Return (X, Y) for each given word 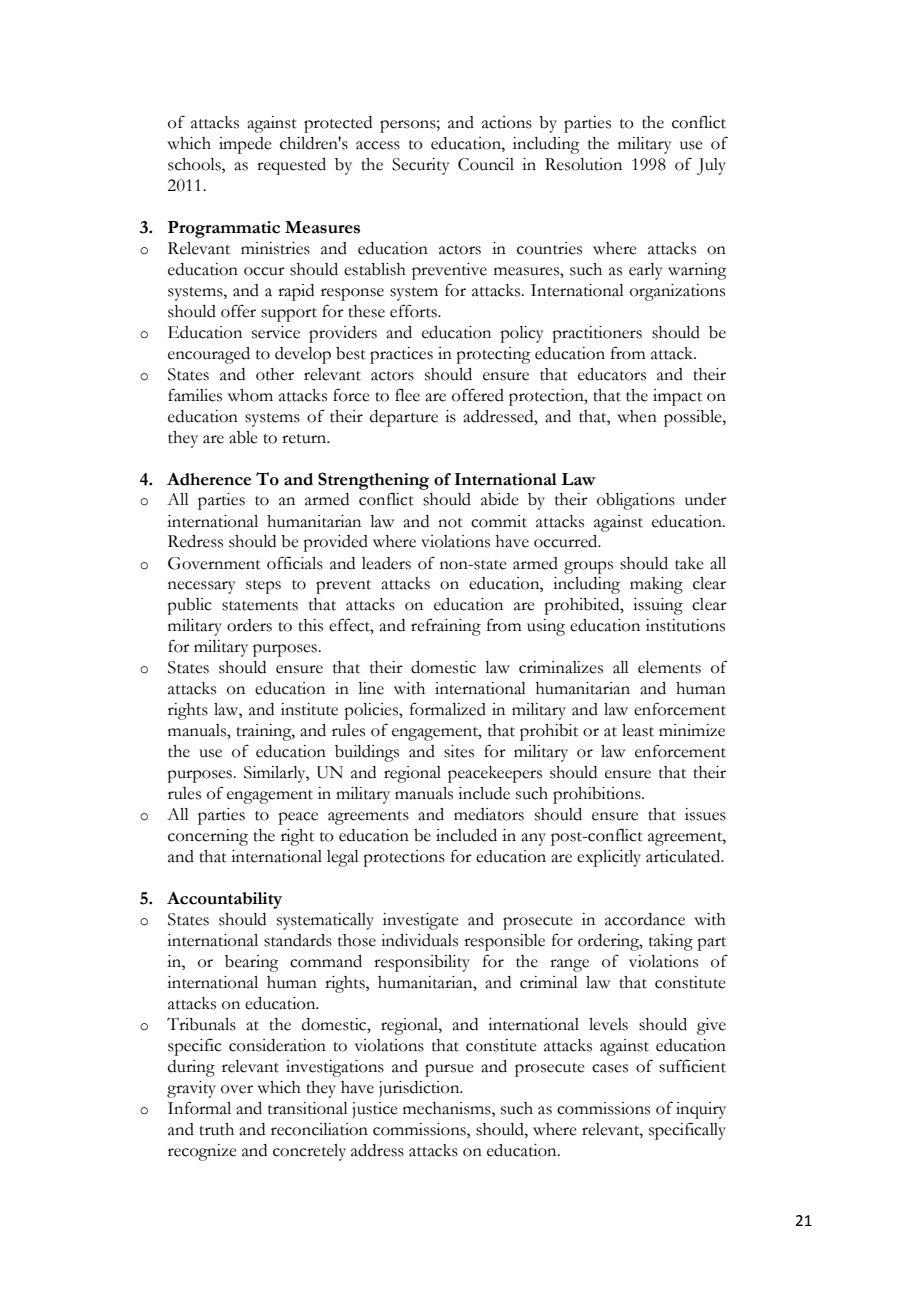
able (243, 437)
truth (216, 1129)
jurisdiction (420, 1089)
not (450, 523)
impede (245, 145)
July (711, 166)
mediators (489, 814)
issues (705, 814)
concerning (208, 837)
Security (421, 166)
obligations (636, 501)
